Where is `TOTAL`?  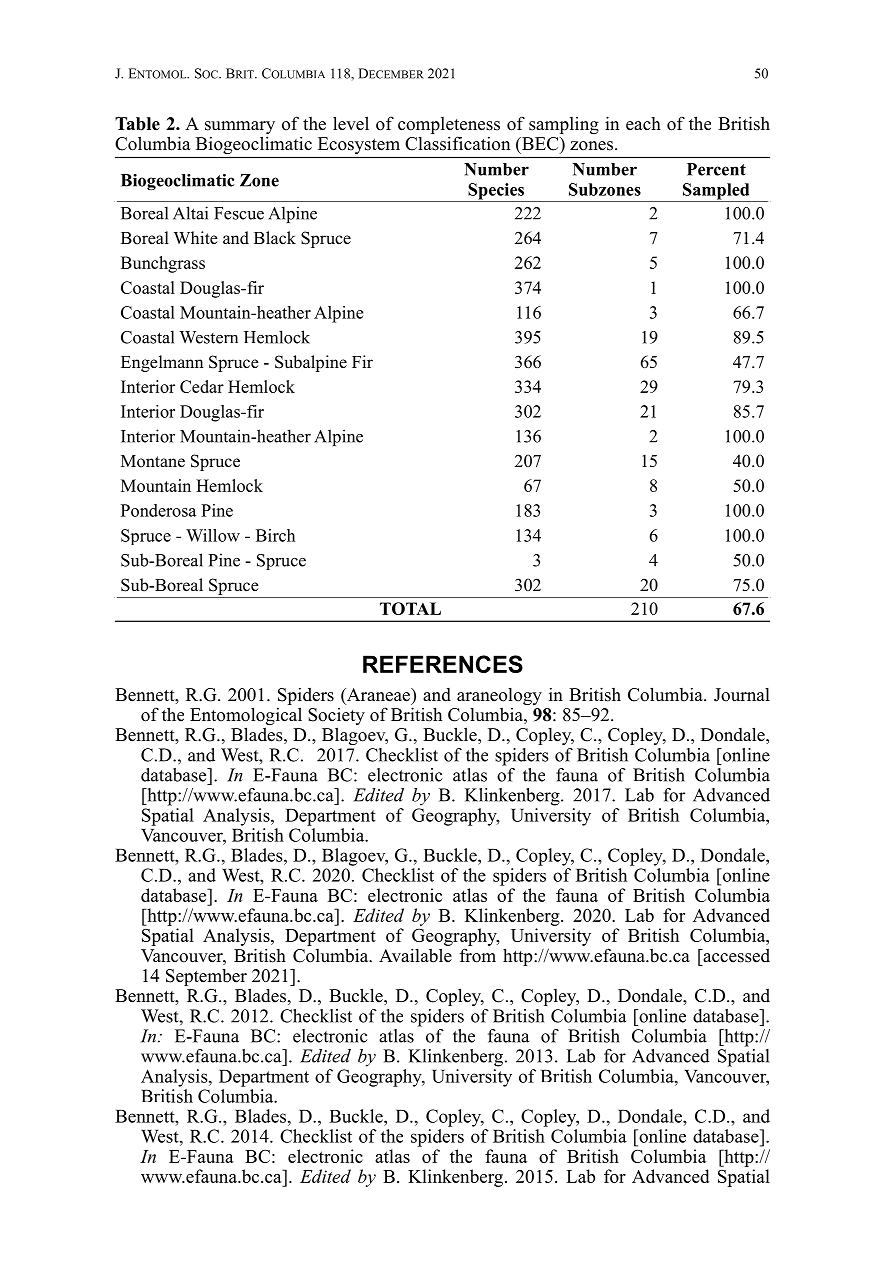 TOTAL is located at coordinates (410, 608).
